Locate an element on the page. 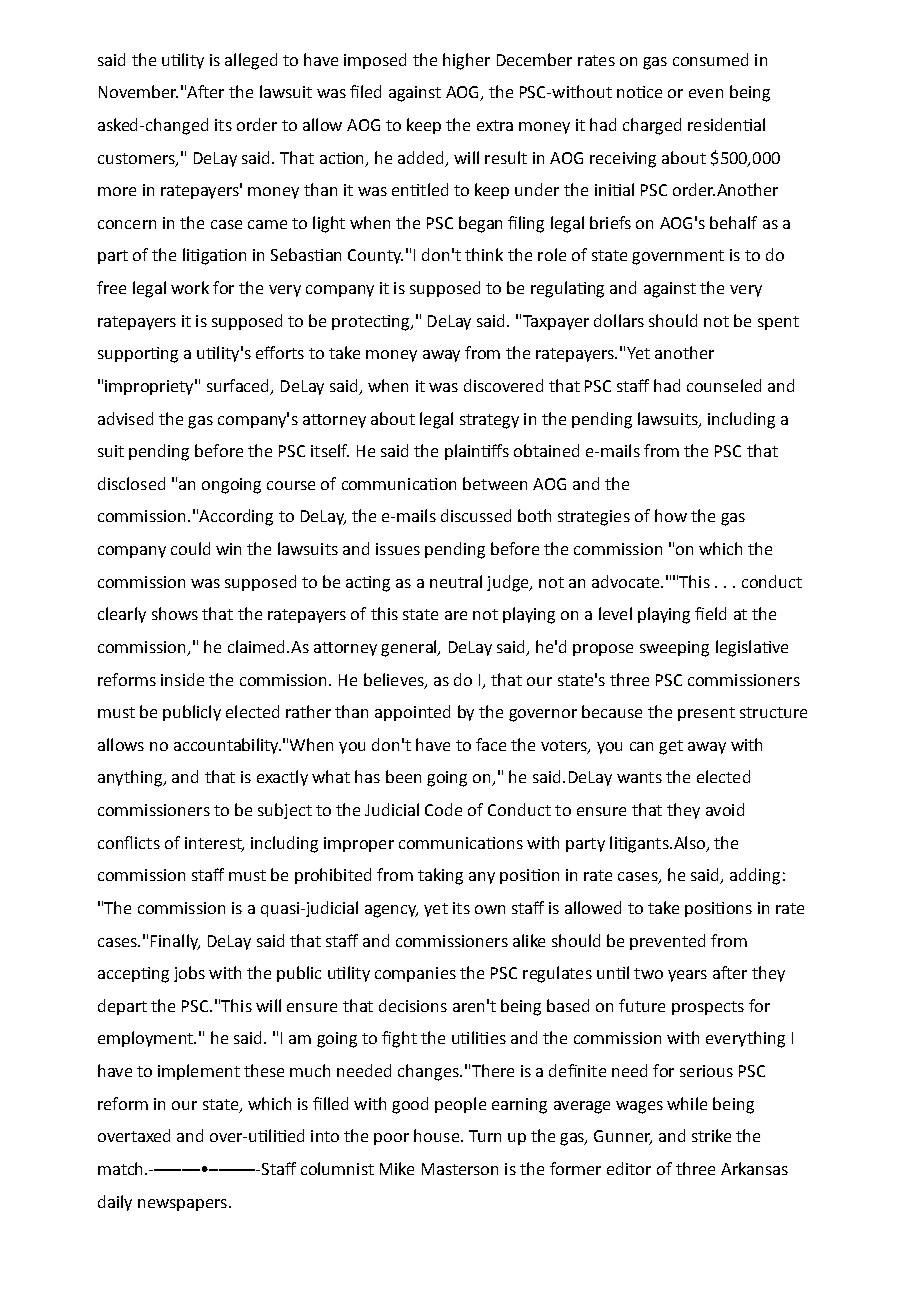  alleged is located at coordinates (251, 61).
